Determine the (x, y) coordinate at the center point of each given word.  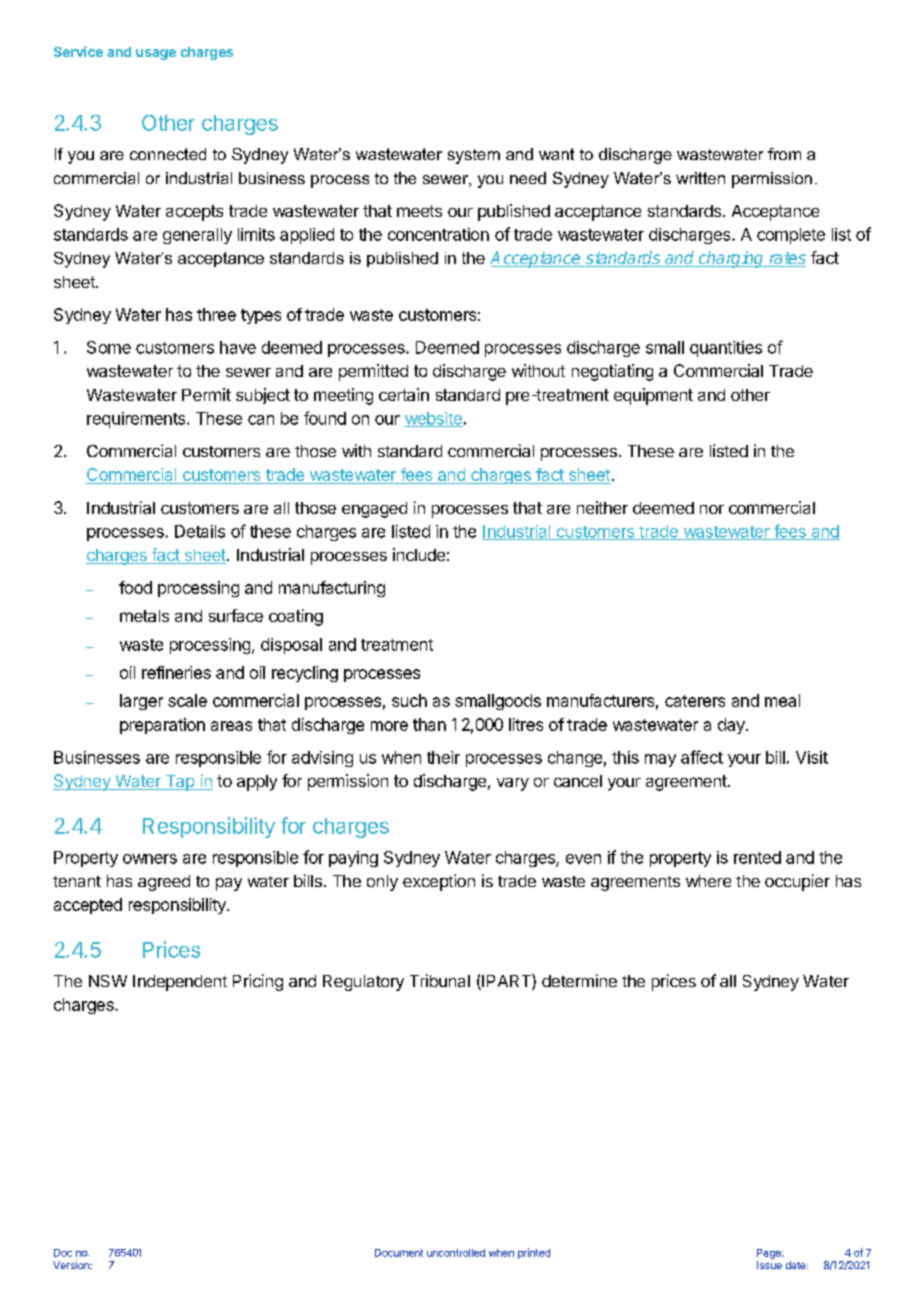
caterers (695, 701)
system (474, 156)
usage (156, 54)
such (409, 700)
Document (399, 1253)
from (784, 154)
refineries (176, 672)
